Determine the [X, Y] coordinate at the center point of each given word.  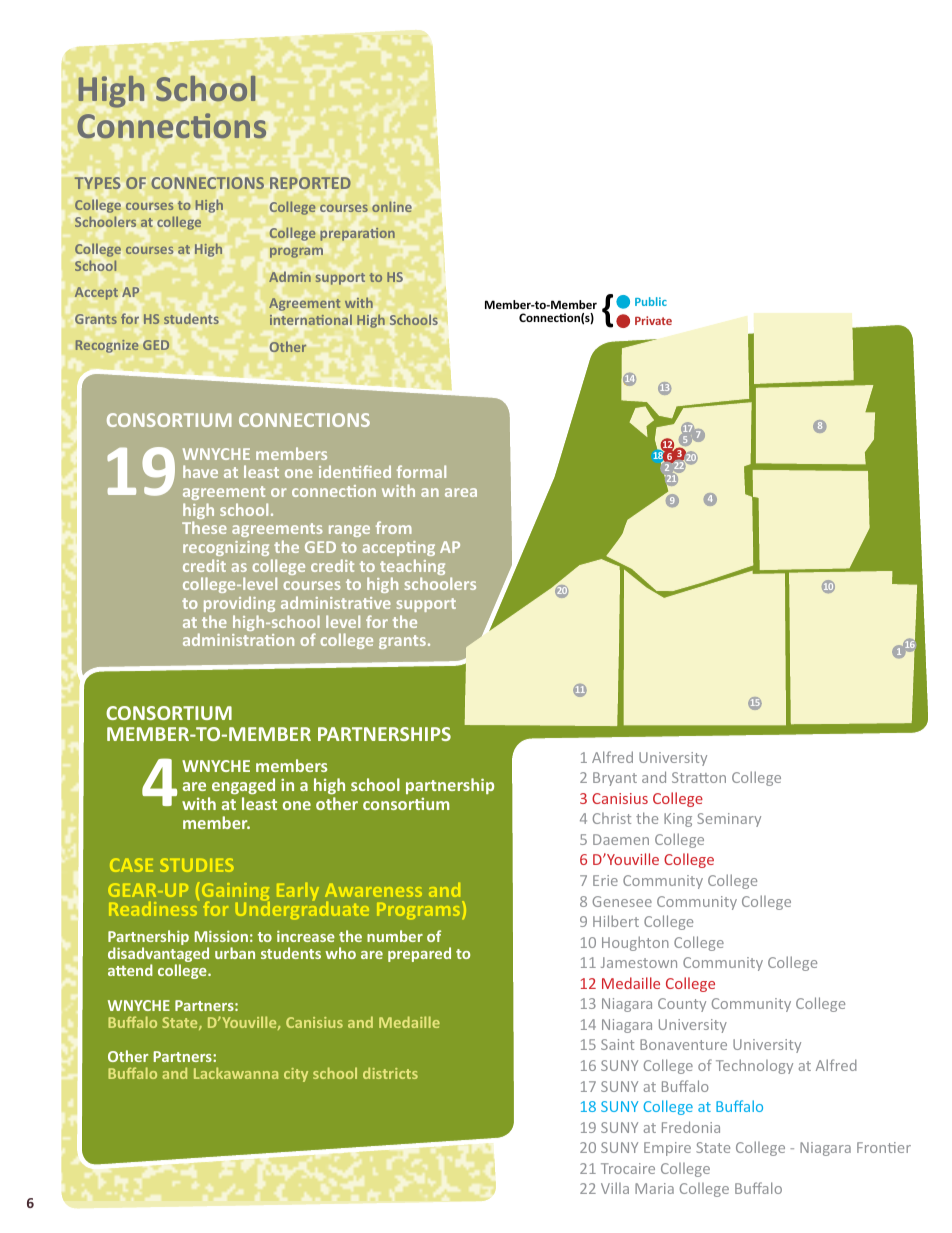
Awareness [373, 890]
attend [130, 970]
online [392, 206]
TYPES [97, 183]
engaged [243, 786]
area [461, 492]
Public [651, 301]
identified [355, 471]
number [395, 936]
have [200, 471]
